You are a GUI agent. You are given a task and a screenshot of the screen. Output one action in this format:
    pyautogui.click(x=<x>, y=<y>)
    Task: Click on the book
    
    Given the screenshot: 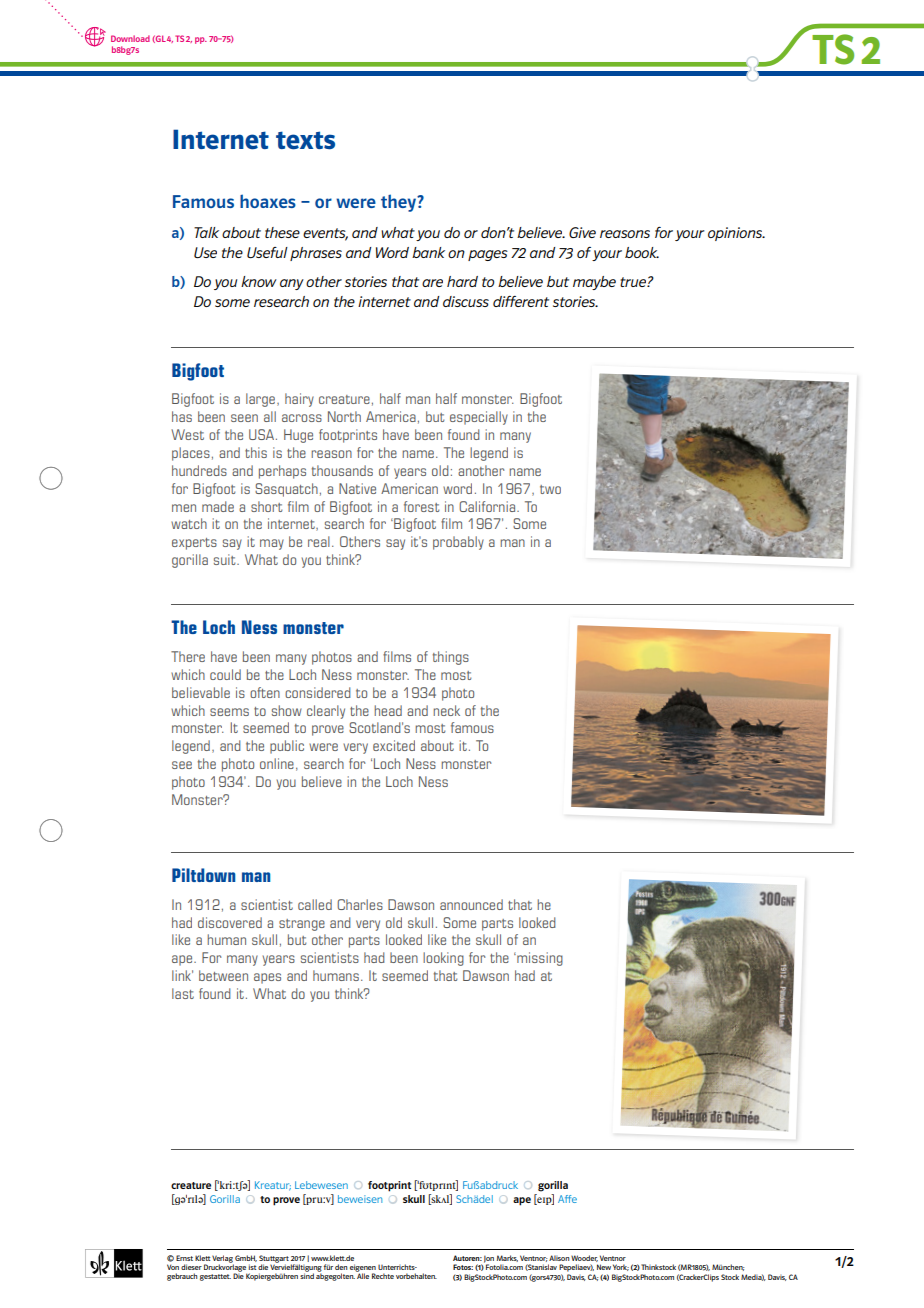 What is the action you would take?
    pyautogui.click(x=642, y=252)
